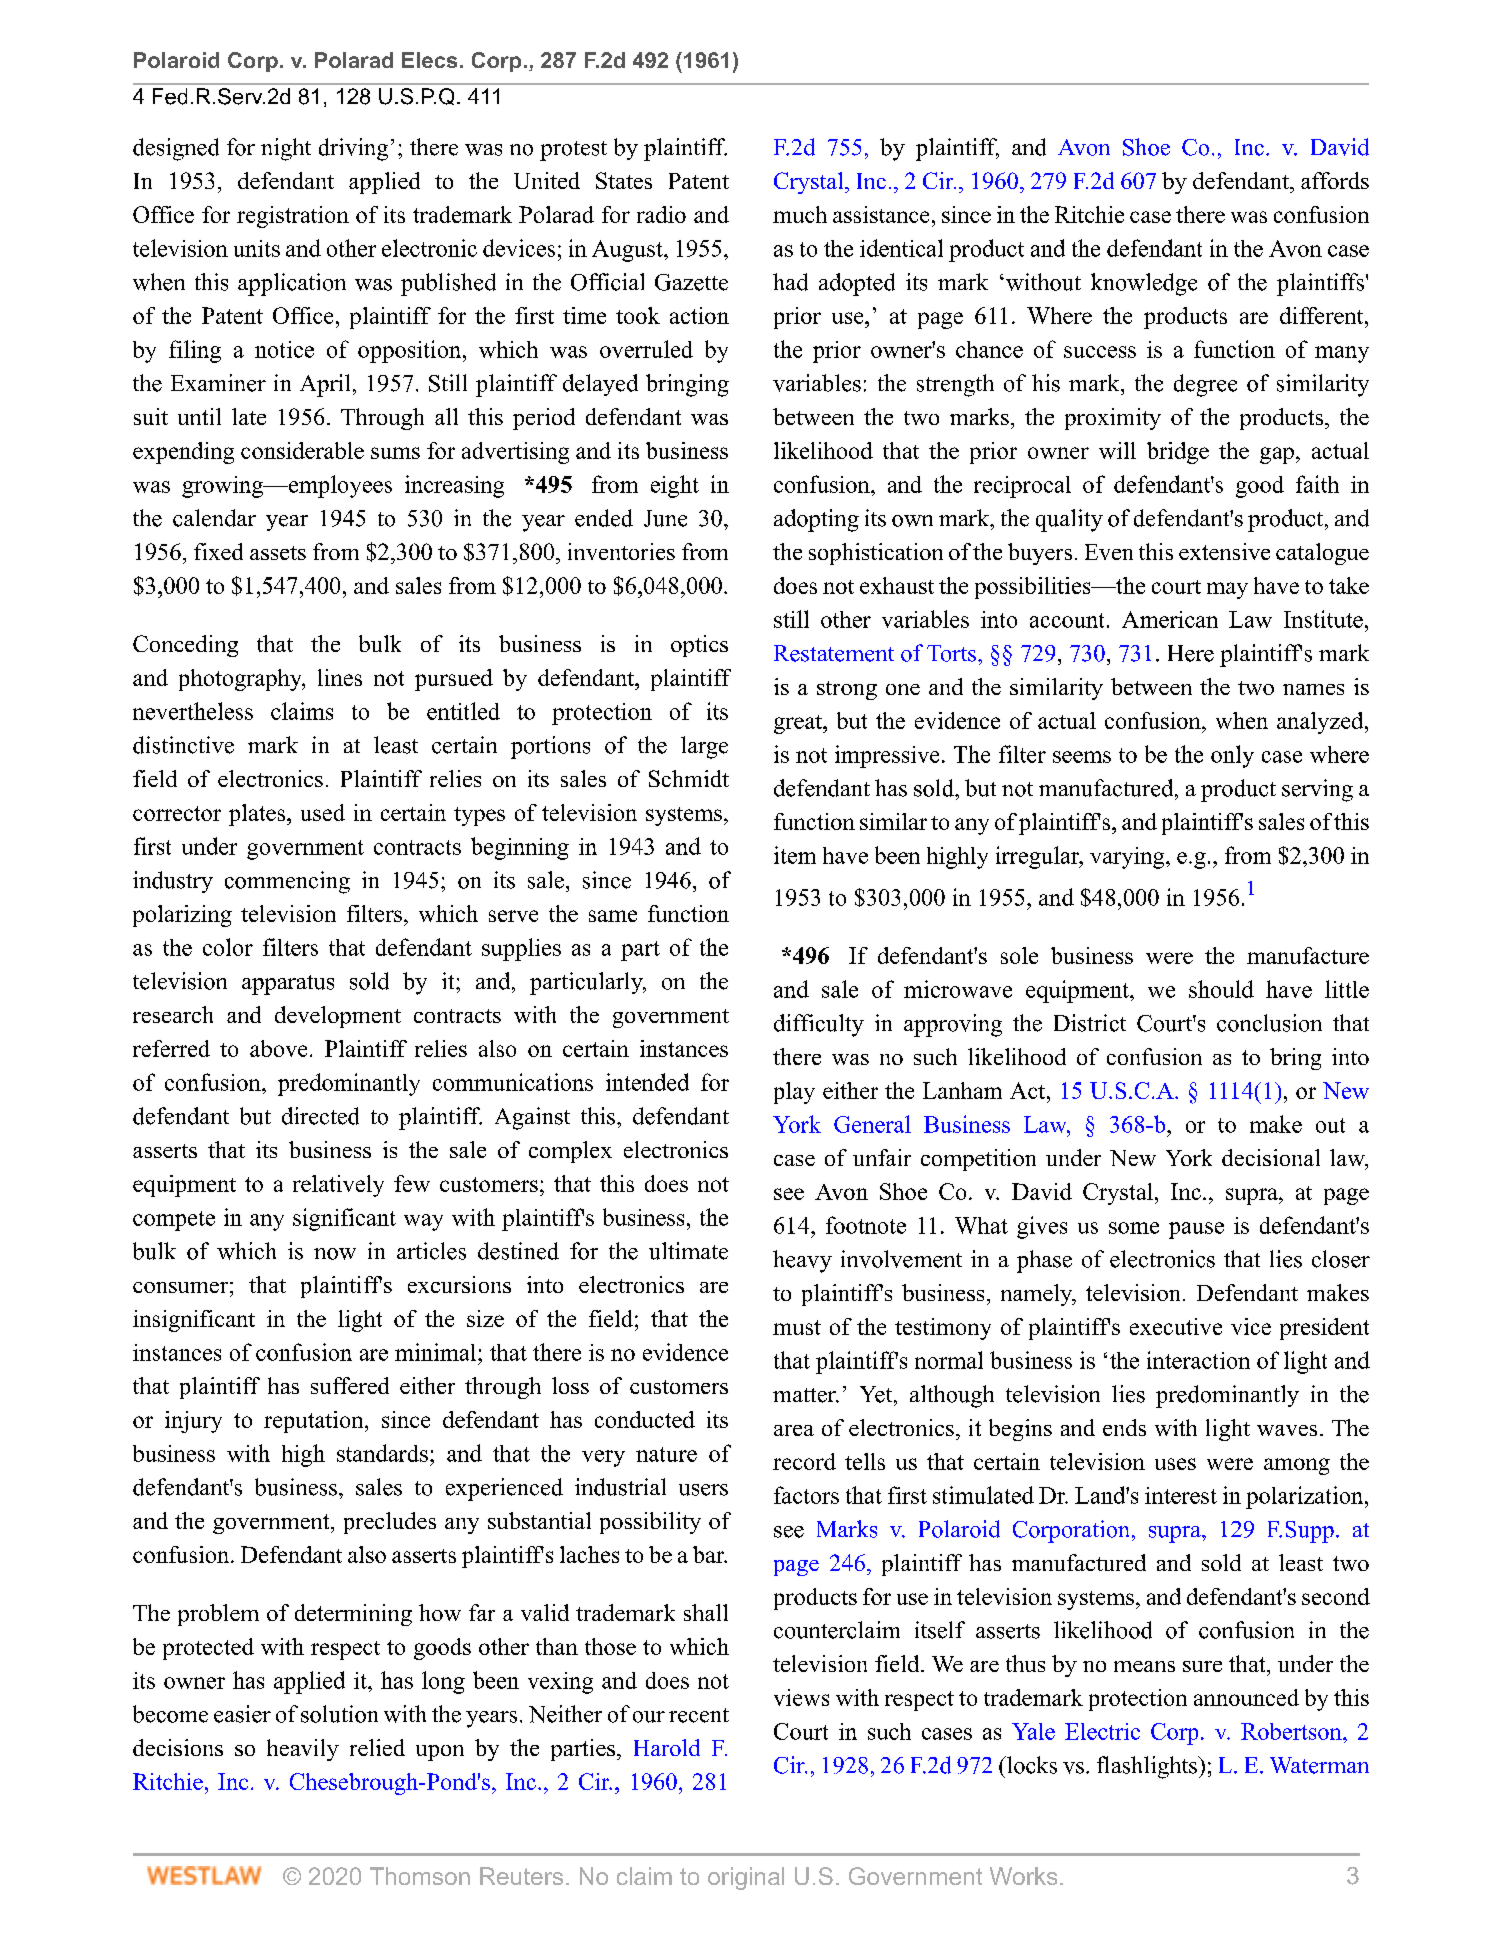 This screenshot has height=1943, width=1502. I want to click on registration, so click(293, 217).
